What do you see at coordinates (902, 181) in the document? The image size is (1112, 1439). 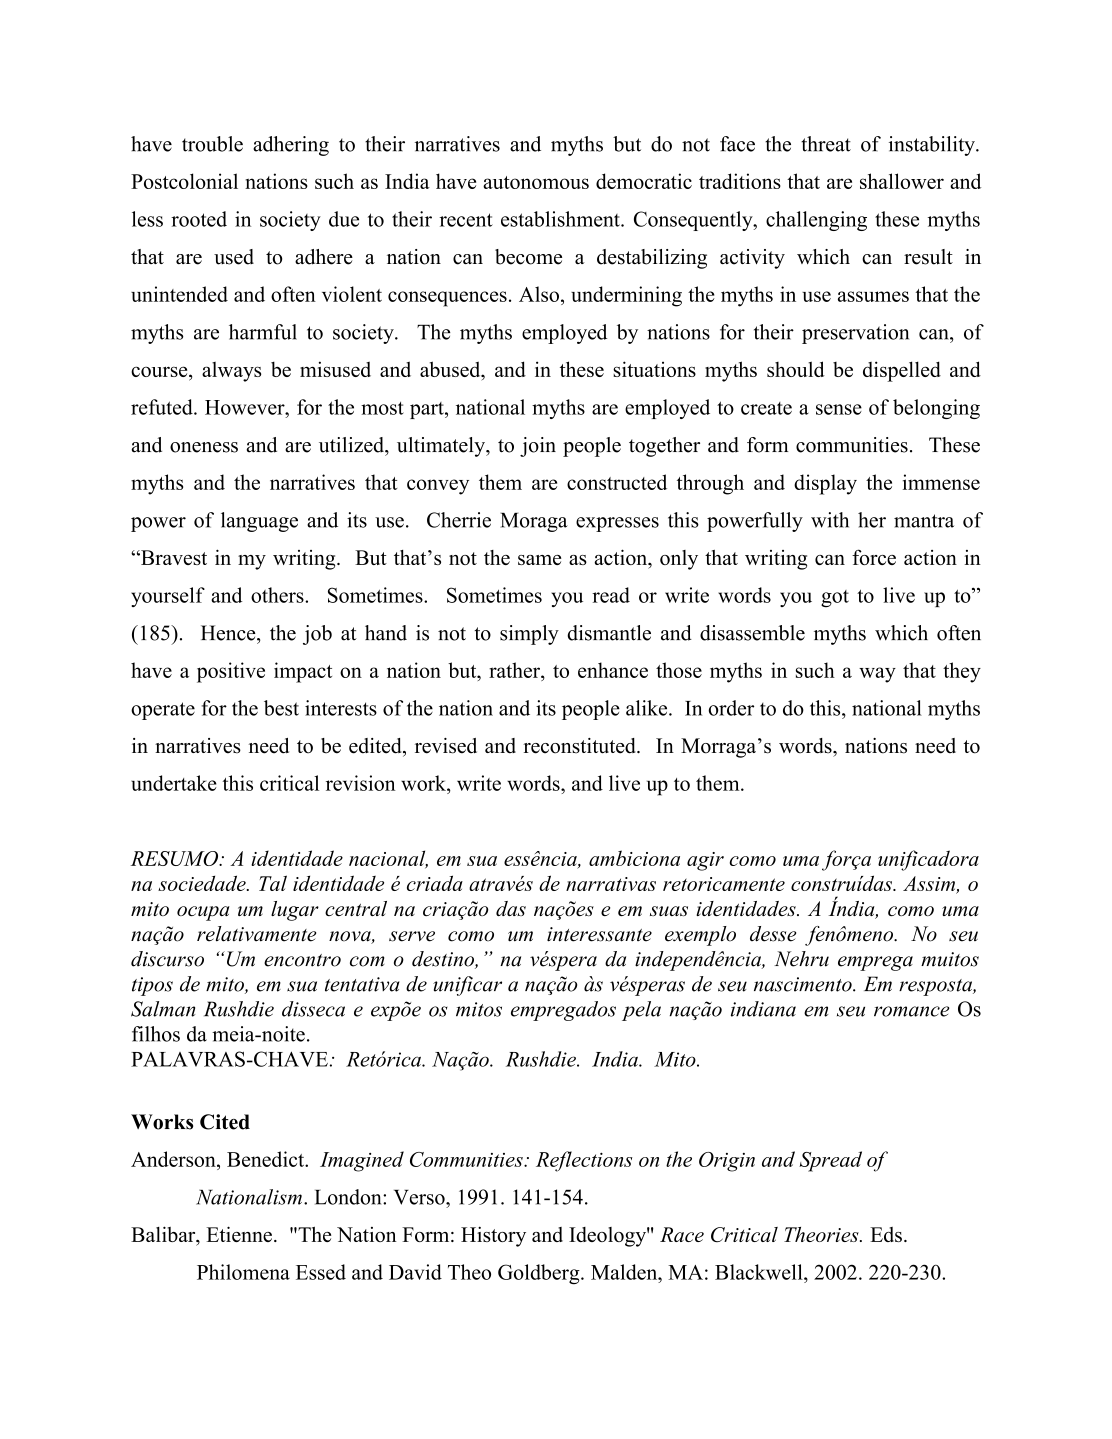 I see `shallower` at bounding box center [902, 181].
